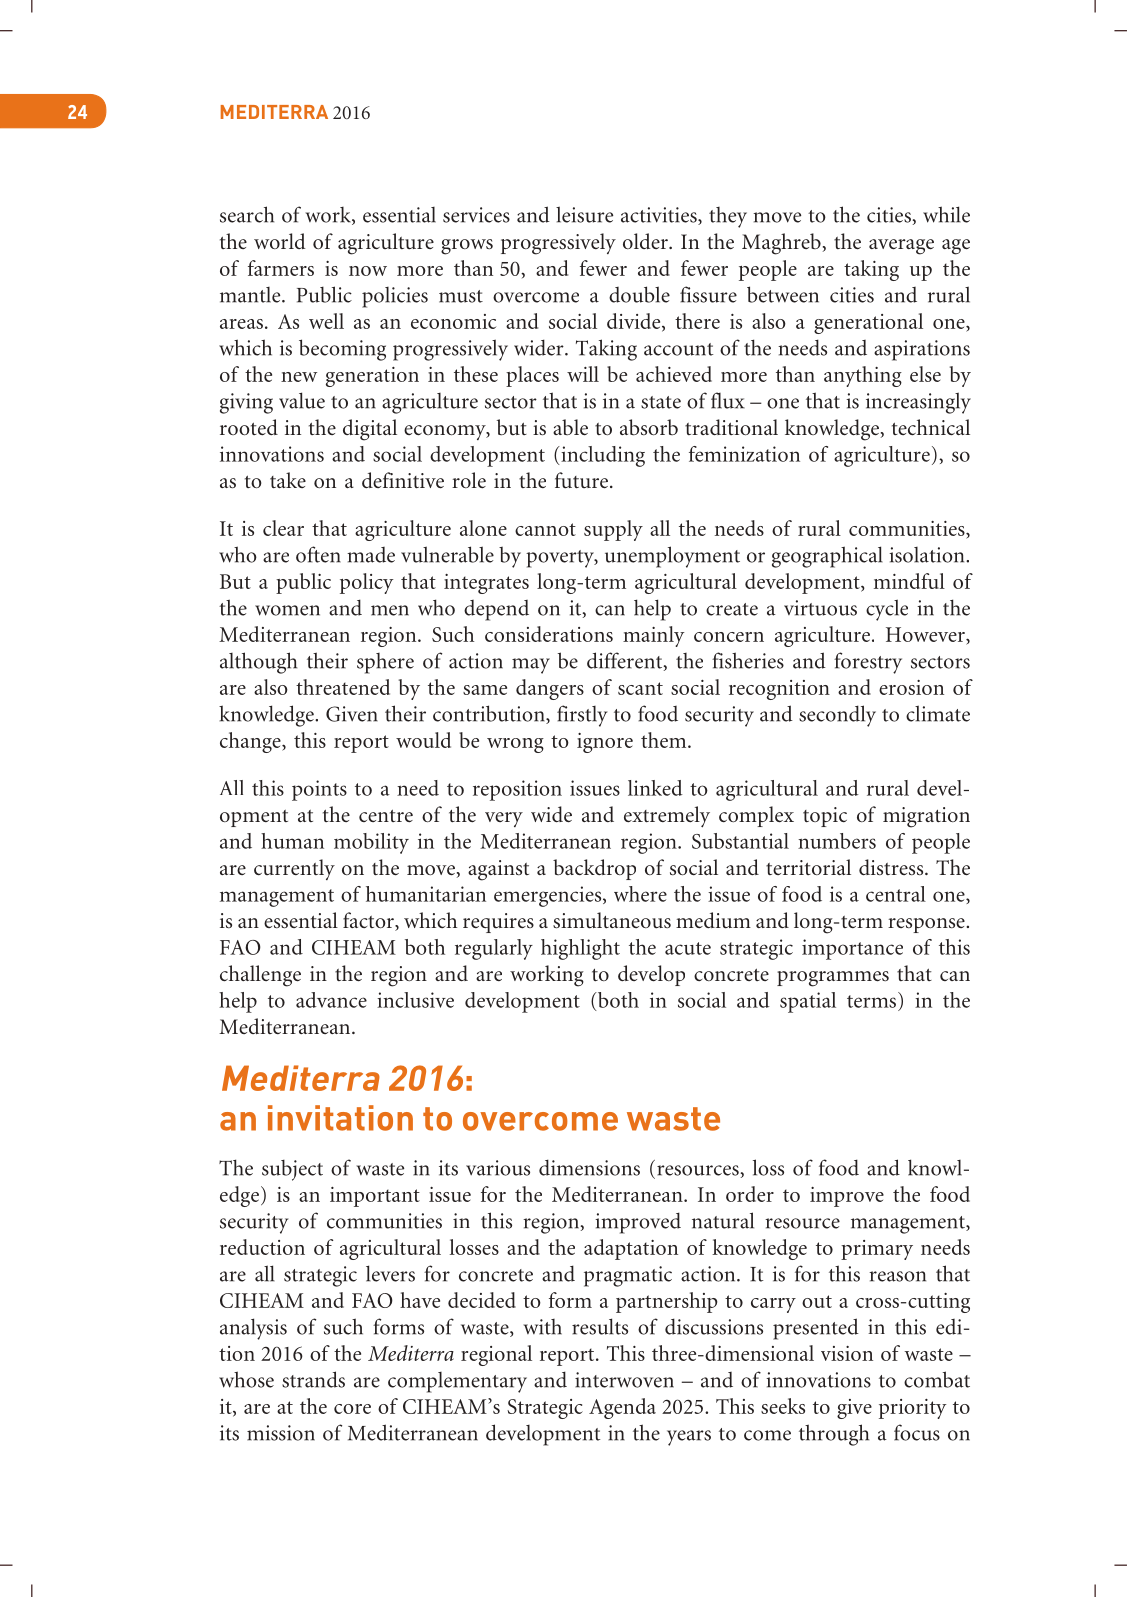  What do you see at coordinates (834, 1435) in the screenshot?
I see `through` at bounding box center [834, 1435].
